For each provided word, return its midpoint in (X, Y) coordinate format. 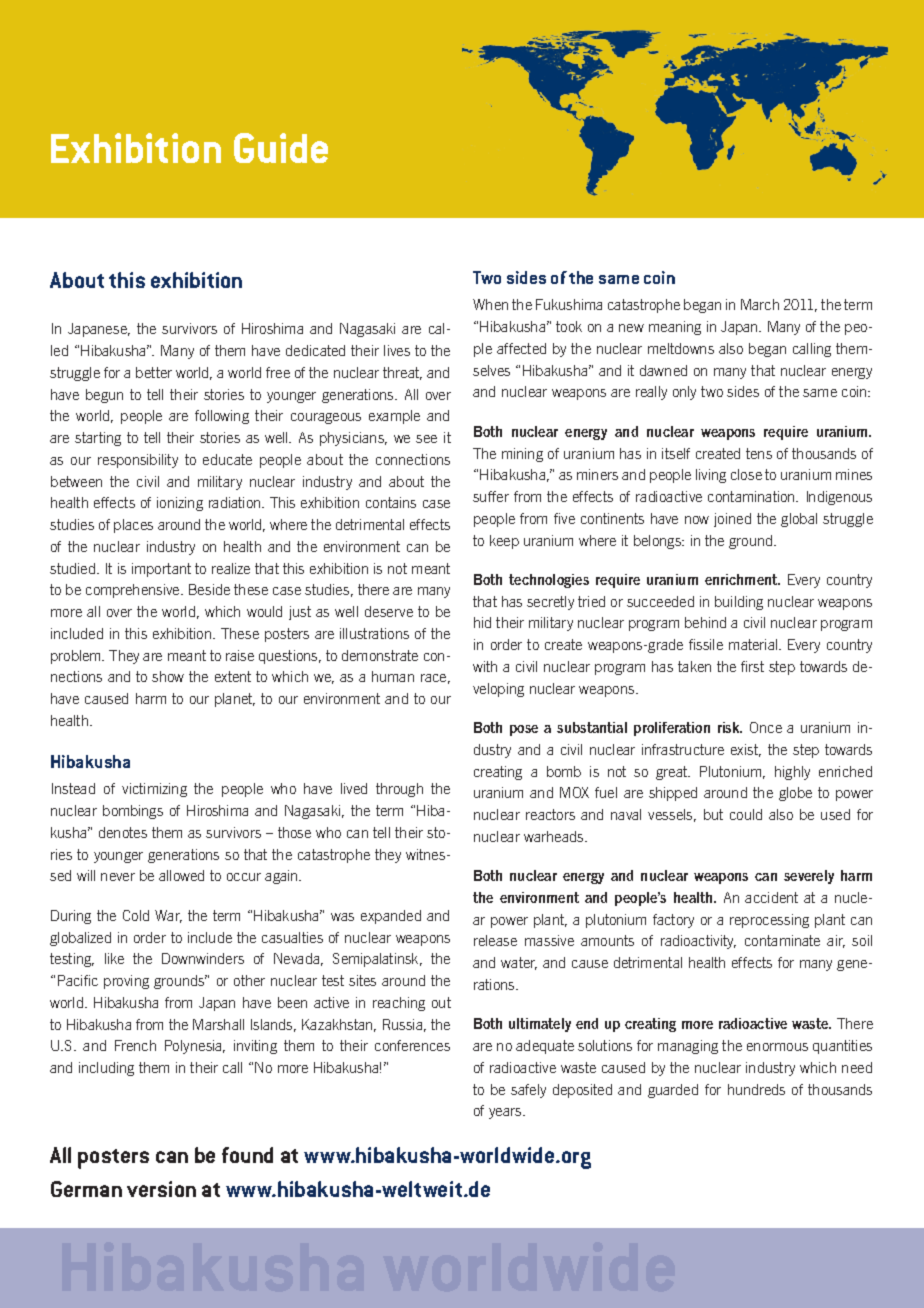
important (161, 570)
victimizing (154, 790)
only (684, 393)
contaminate (782, 940)
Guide (281, 148)
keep (504, 542)
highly (792, 773)
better (154, 372)
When (490, 304)
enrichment (742, 579)
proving (126, 982)
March (760, 304)
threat (402, 373)
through (399, 790)
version (161, 1189)
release (495, 940)
